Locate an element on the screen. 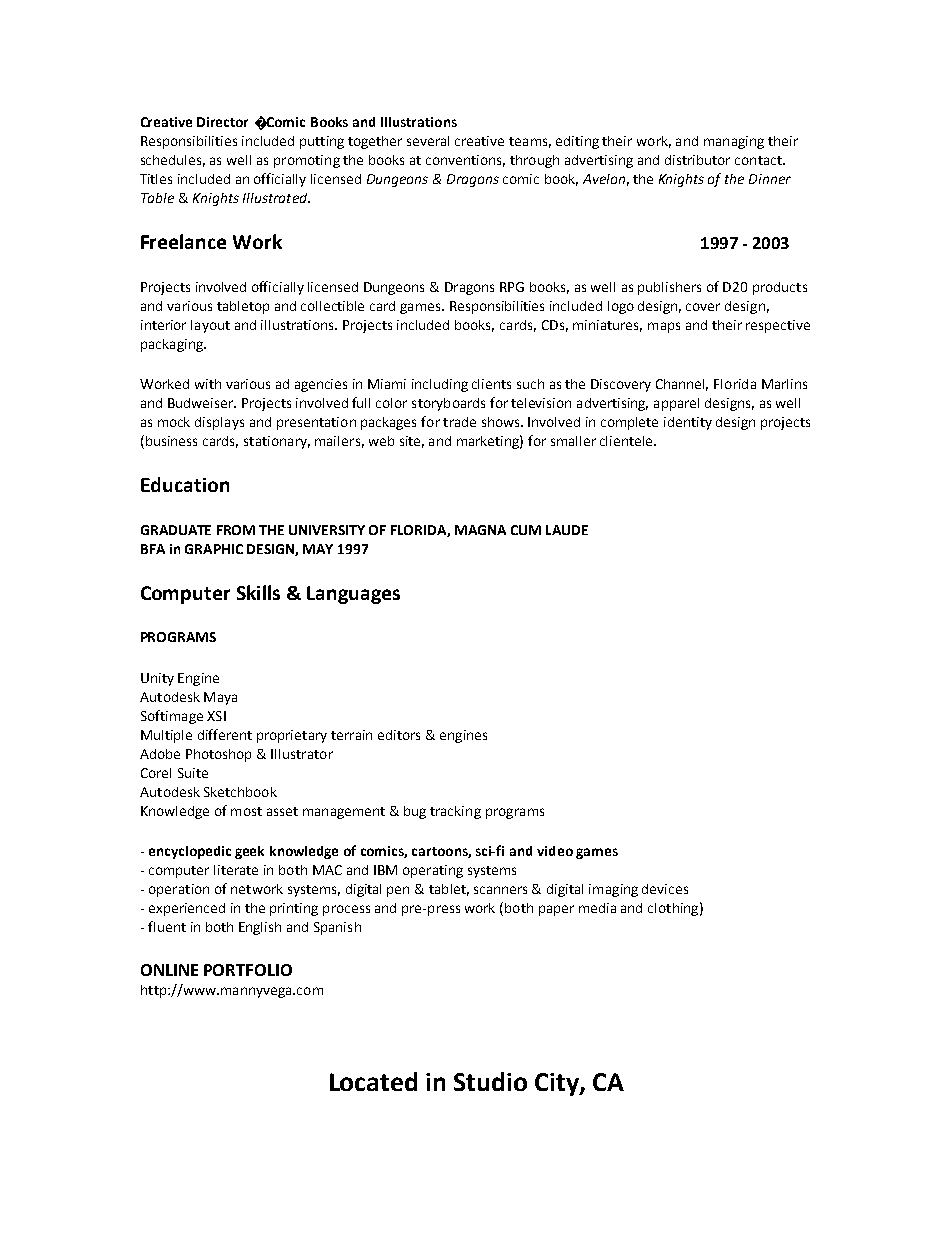  several is located at coordinates (428, 141).
